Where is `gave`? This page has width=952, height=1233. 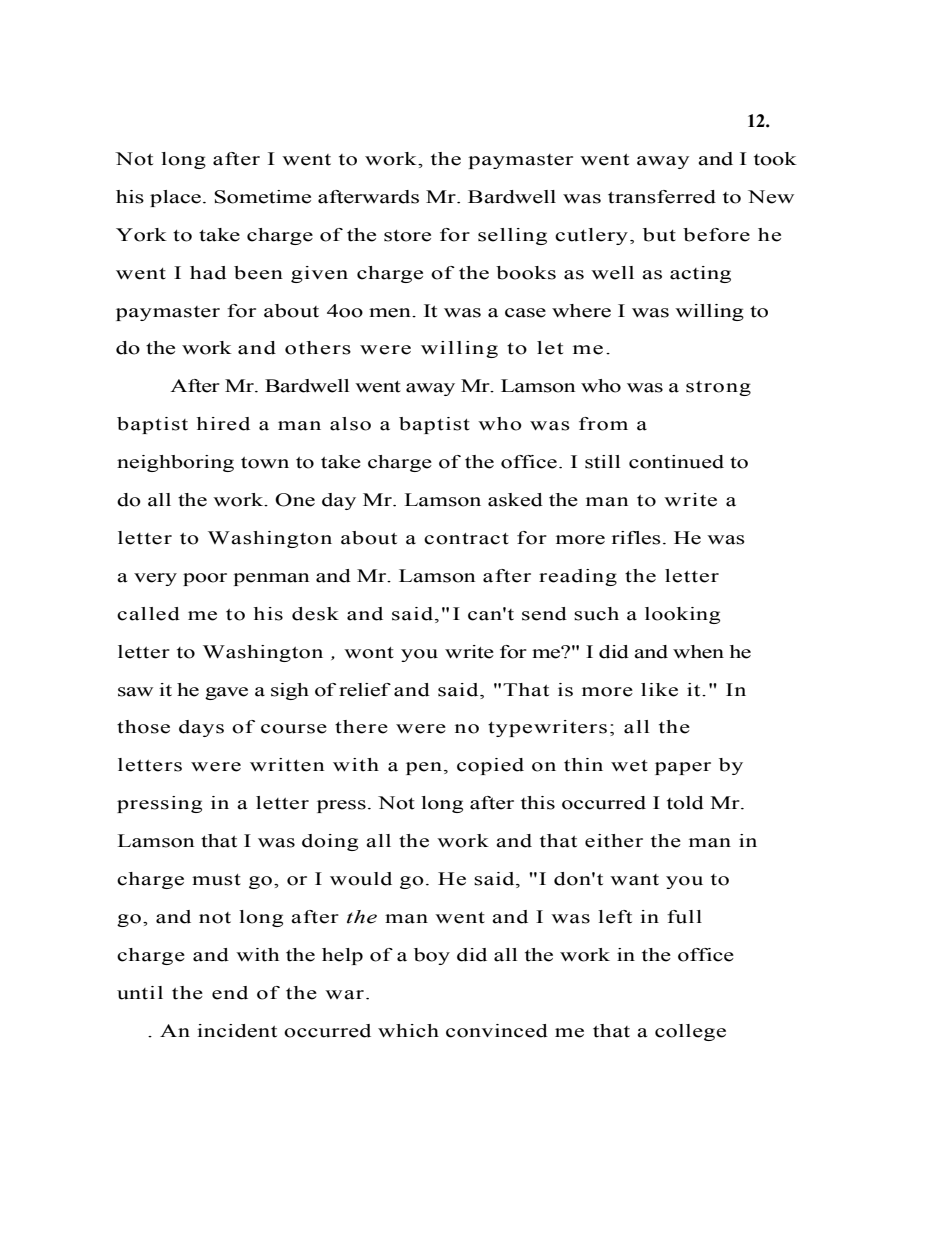
gave is located at coordinates (226, 693).
